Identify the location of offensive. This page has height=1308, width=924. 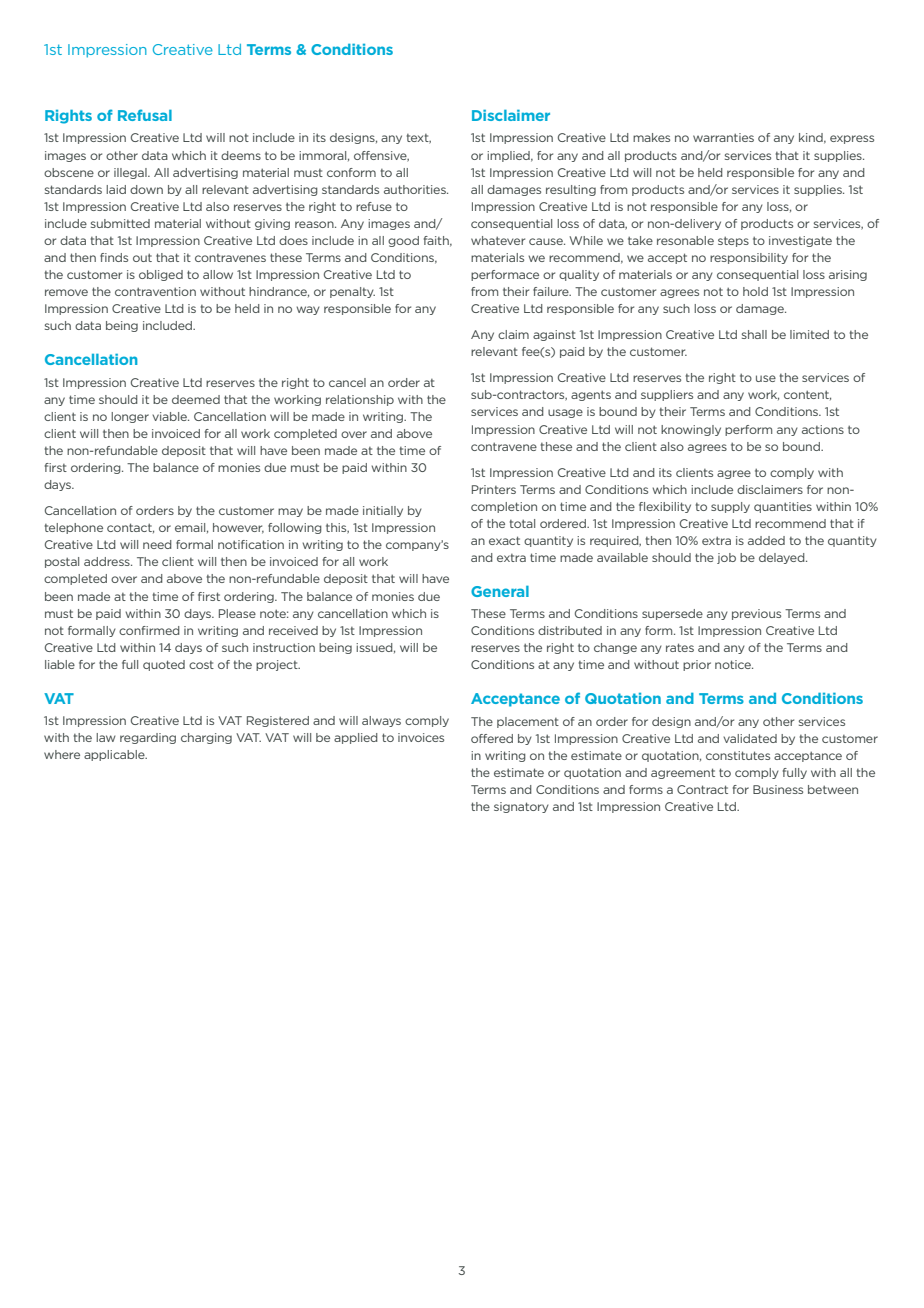
(381, 156).
